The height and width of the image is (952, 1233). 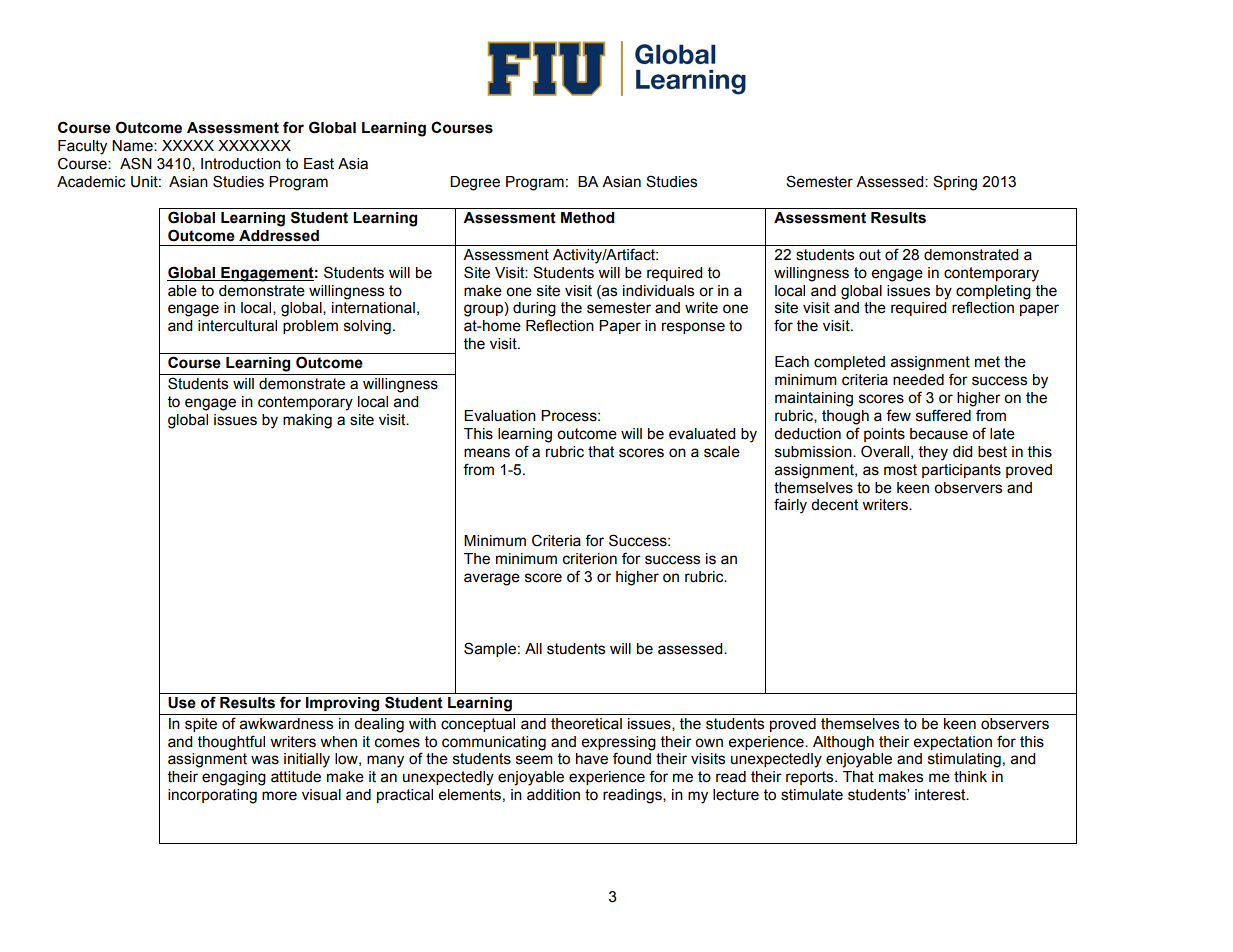 What do you see at coordinates (241, 164) in the image?
I see `Introduction` at bounding box center [241, 164].
